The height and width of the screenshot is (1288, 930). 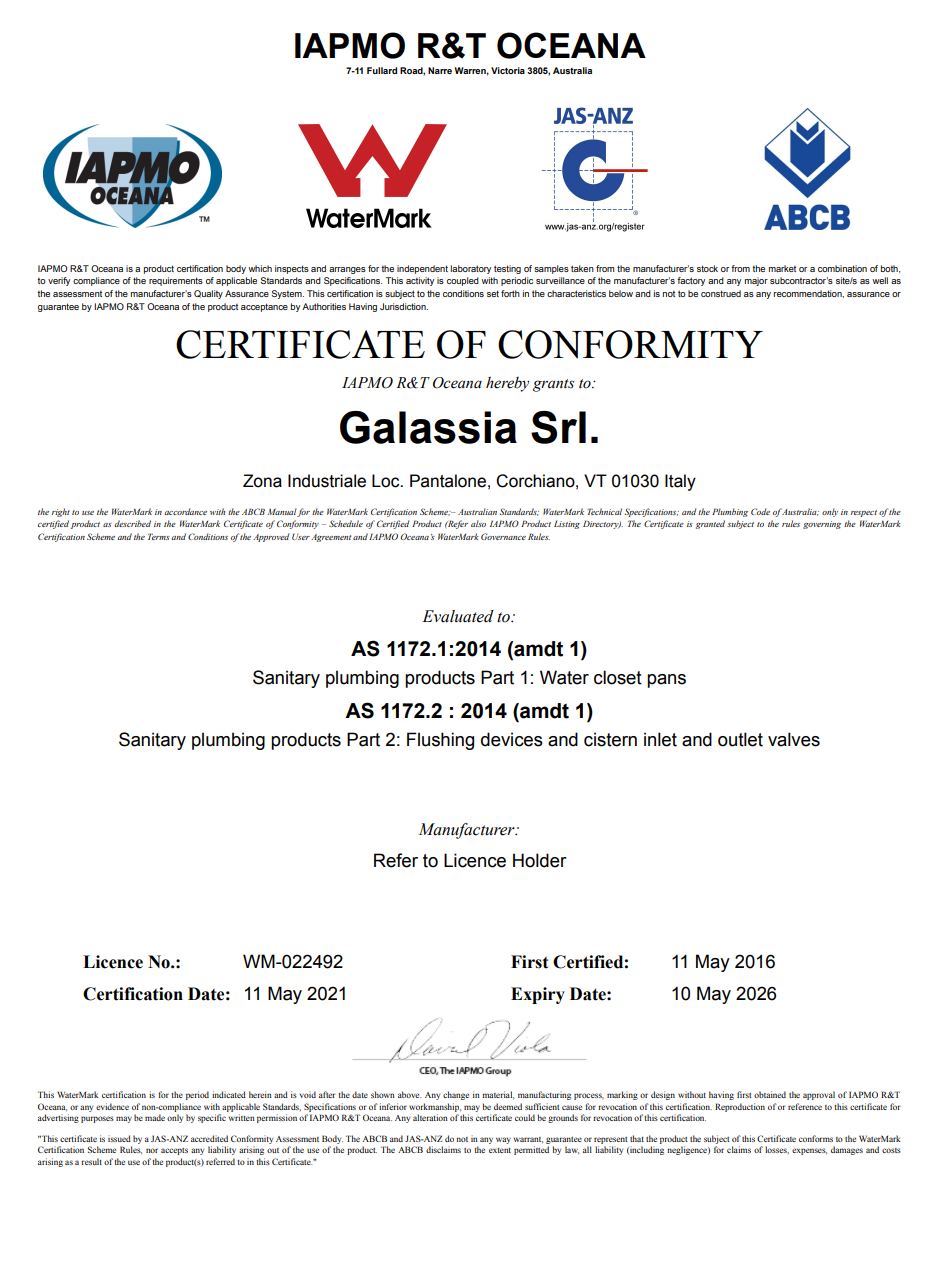 I want to click on valves, so click(x=794, y=739).
